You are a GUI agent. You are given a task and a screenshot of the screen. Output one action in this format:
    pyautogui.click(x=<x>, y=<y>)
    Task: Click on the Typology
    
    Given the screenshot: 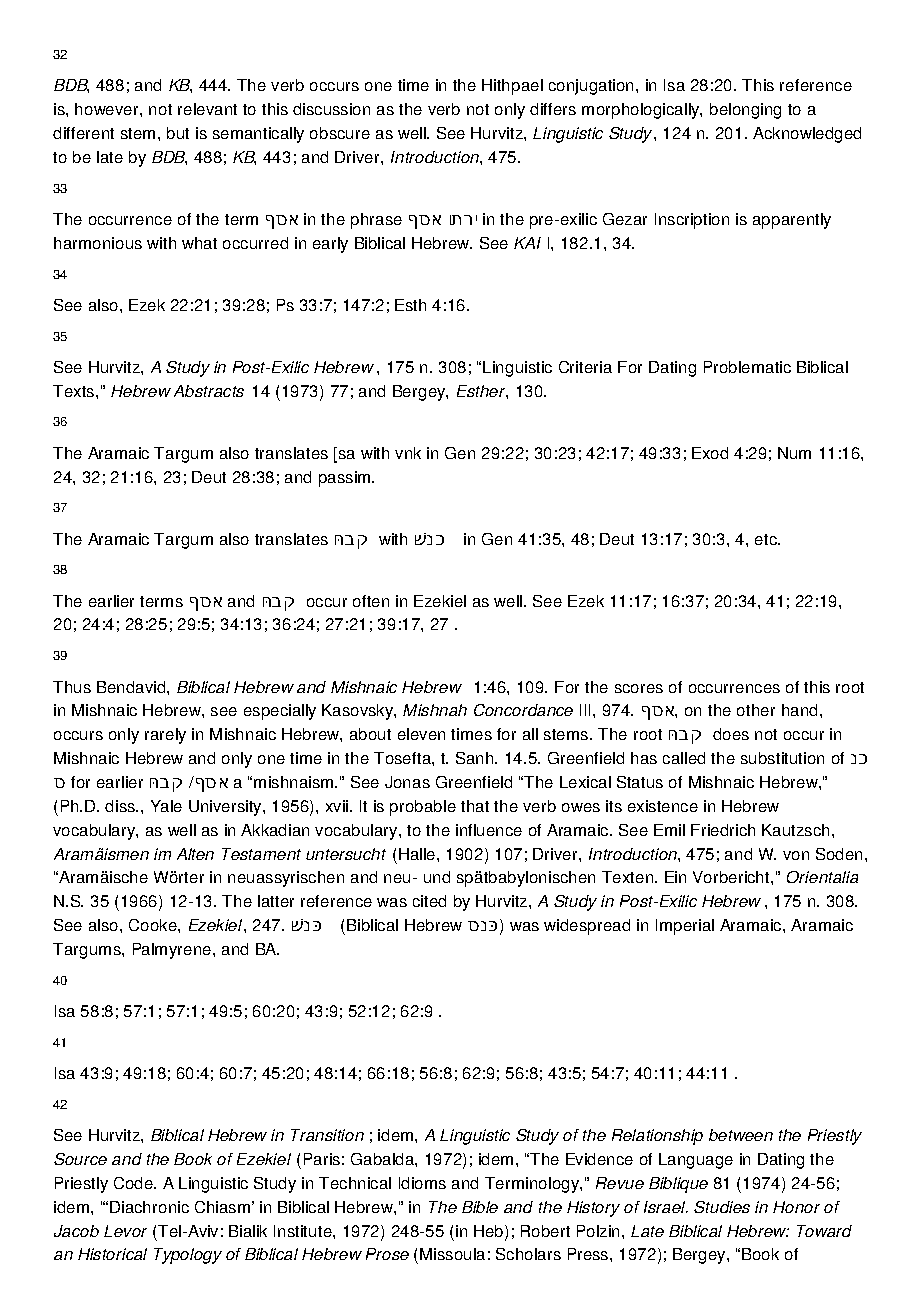 What is the action you would take?
    pyautogui.click(x=188, y=1256)
